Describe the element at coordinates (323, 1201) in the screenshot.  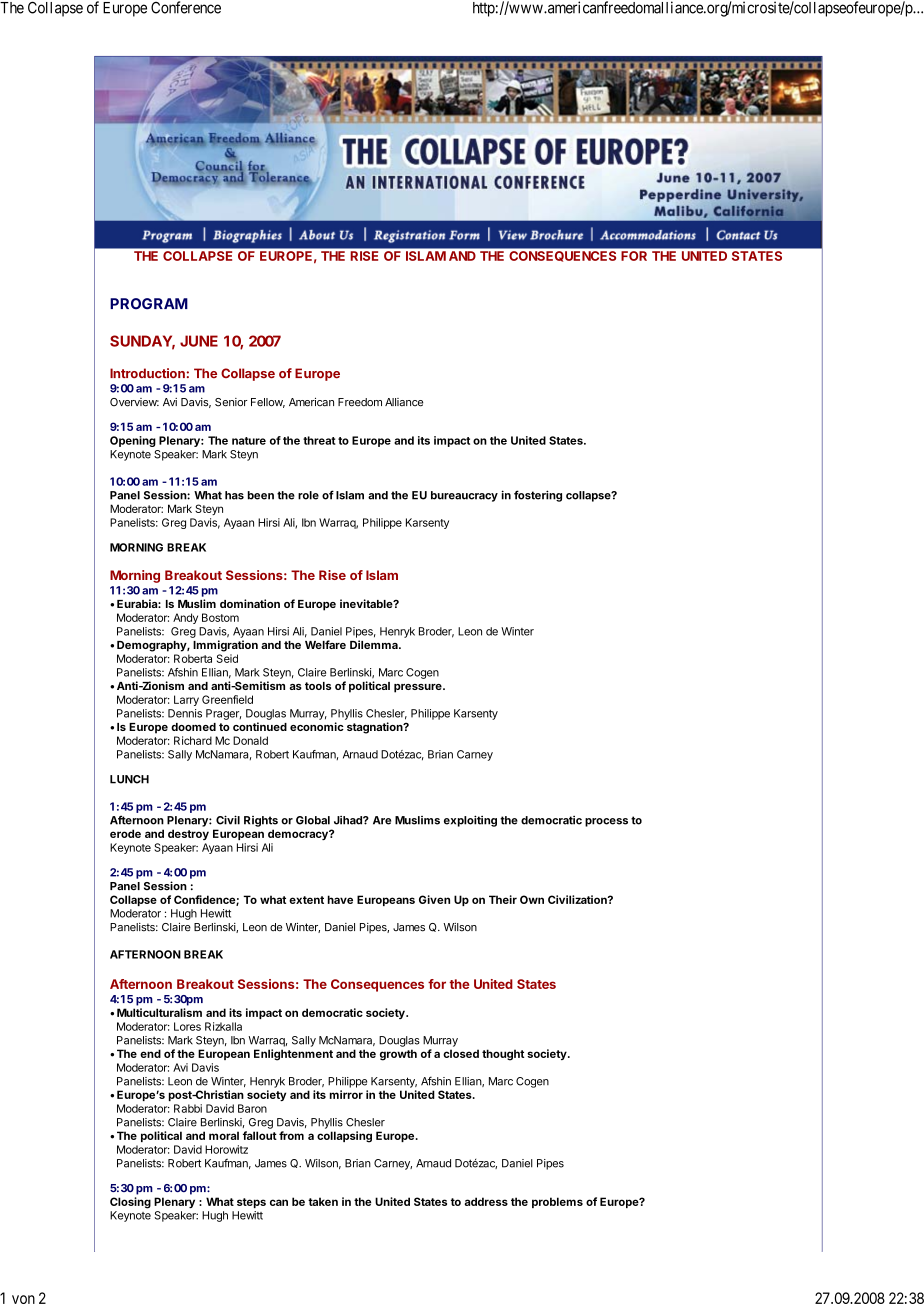
I see `taken` at that location.
